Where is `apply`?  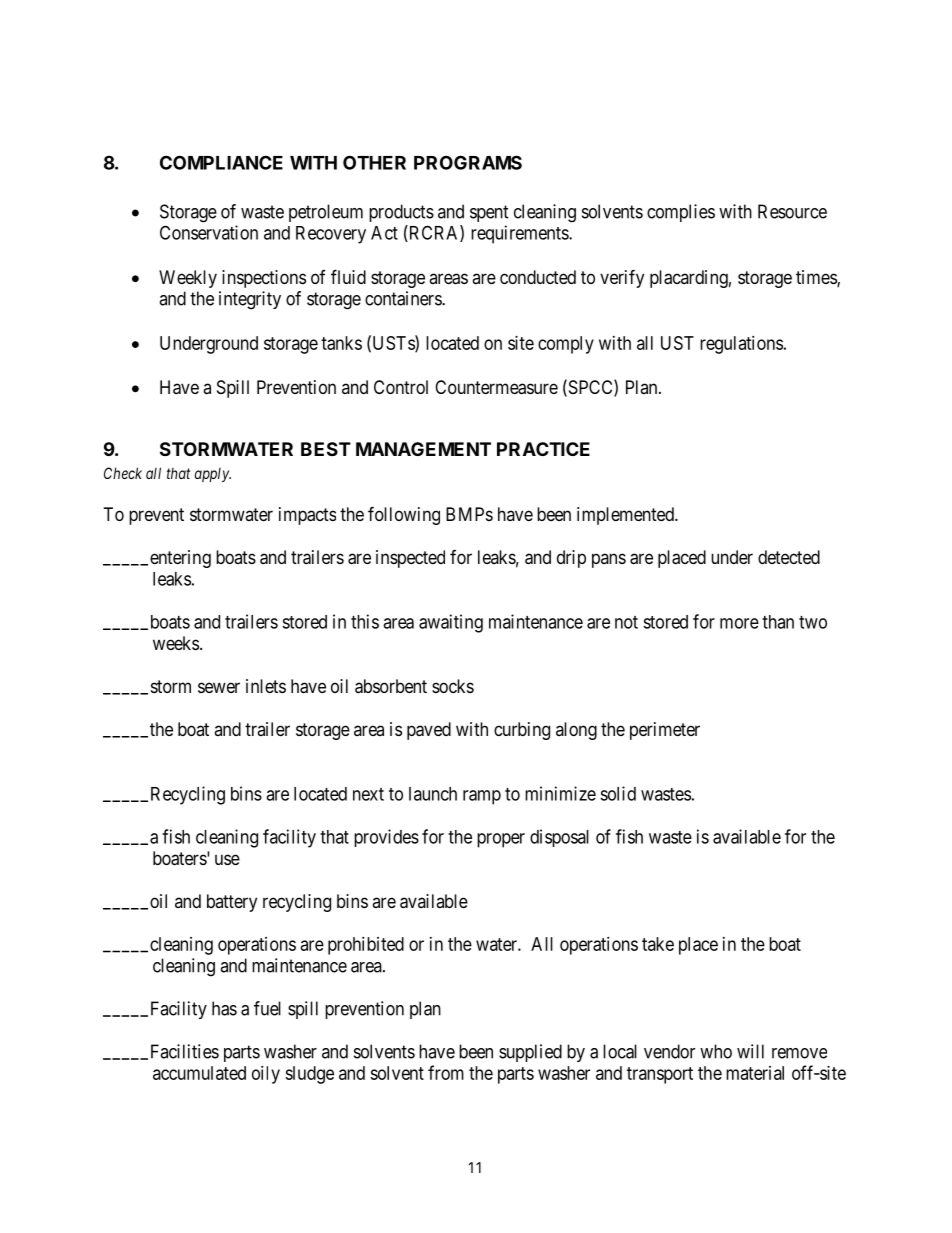
apply is located at coordinates (213, 475).
